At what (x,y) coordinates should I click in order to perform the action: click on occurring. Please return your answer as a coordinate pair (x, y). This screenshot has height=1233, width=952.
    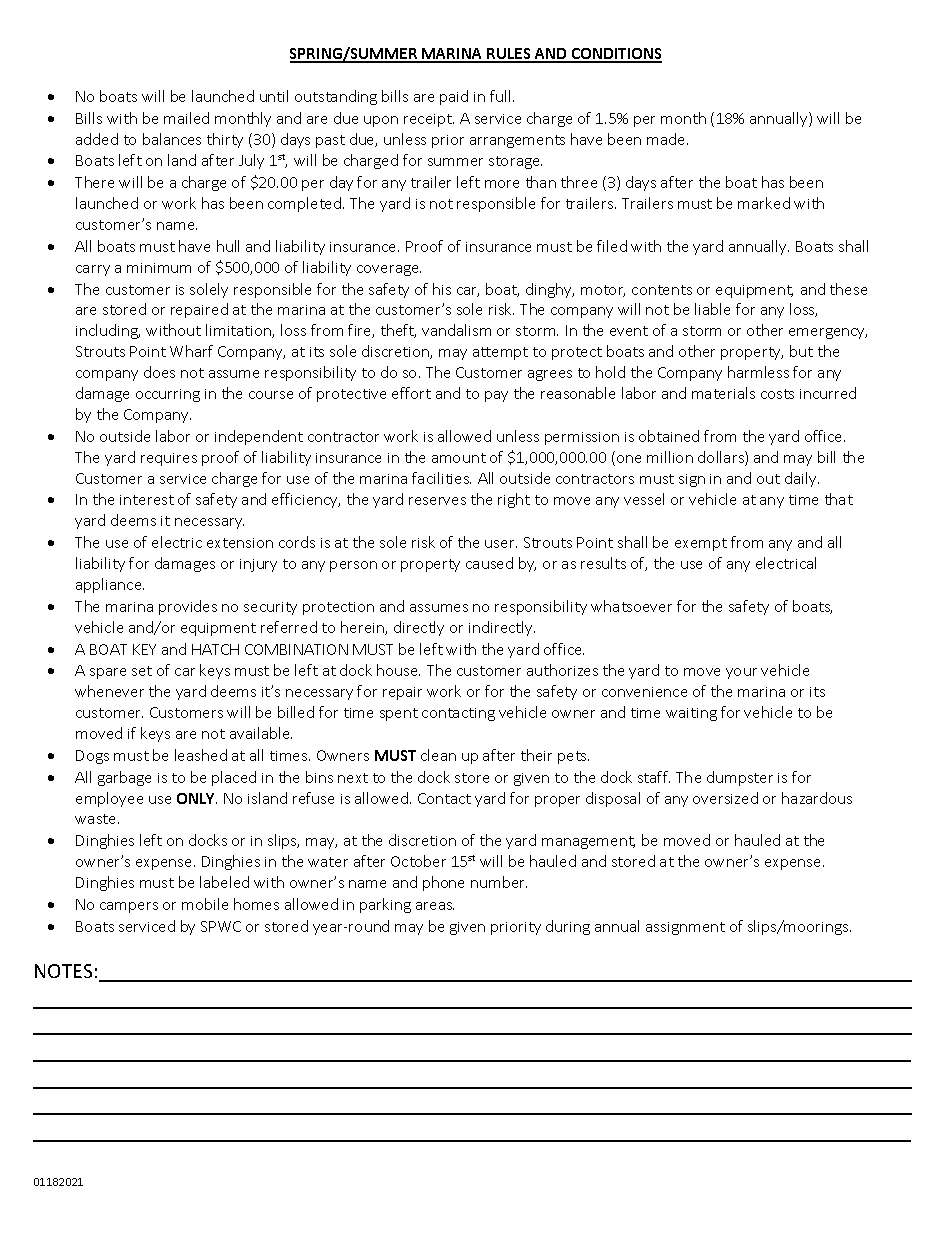
    Looking at the image, I should click on (168, 395).
